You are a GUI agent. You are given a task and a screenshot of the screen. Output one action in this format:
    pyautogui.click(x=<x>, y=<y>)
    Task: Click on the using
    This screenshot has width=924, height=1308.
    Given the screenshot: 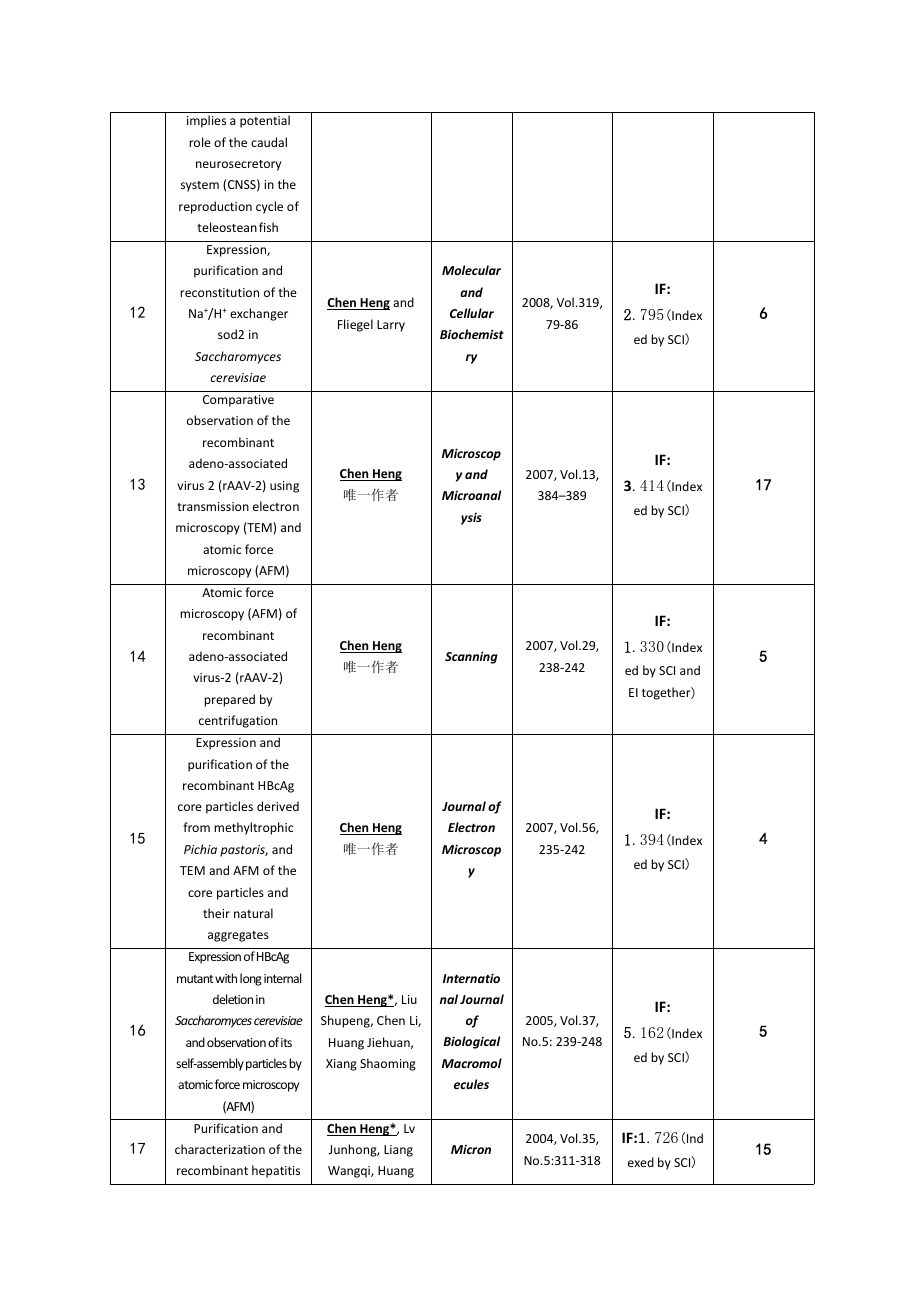 What is the action you would take?
    pyautogui.click(x=284, y=487)
